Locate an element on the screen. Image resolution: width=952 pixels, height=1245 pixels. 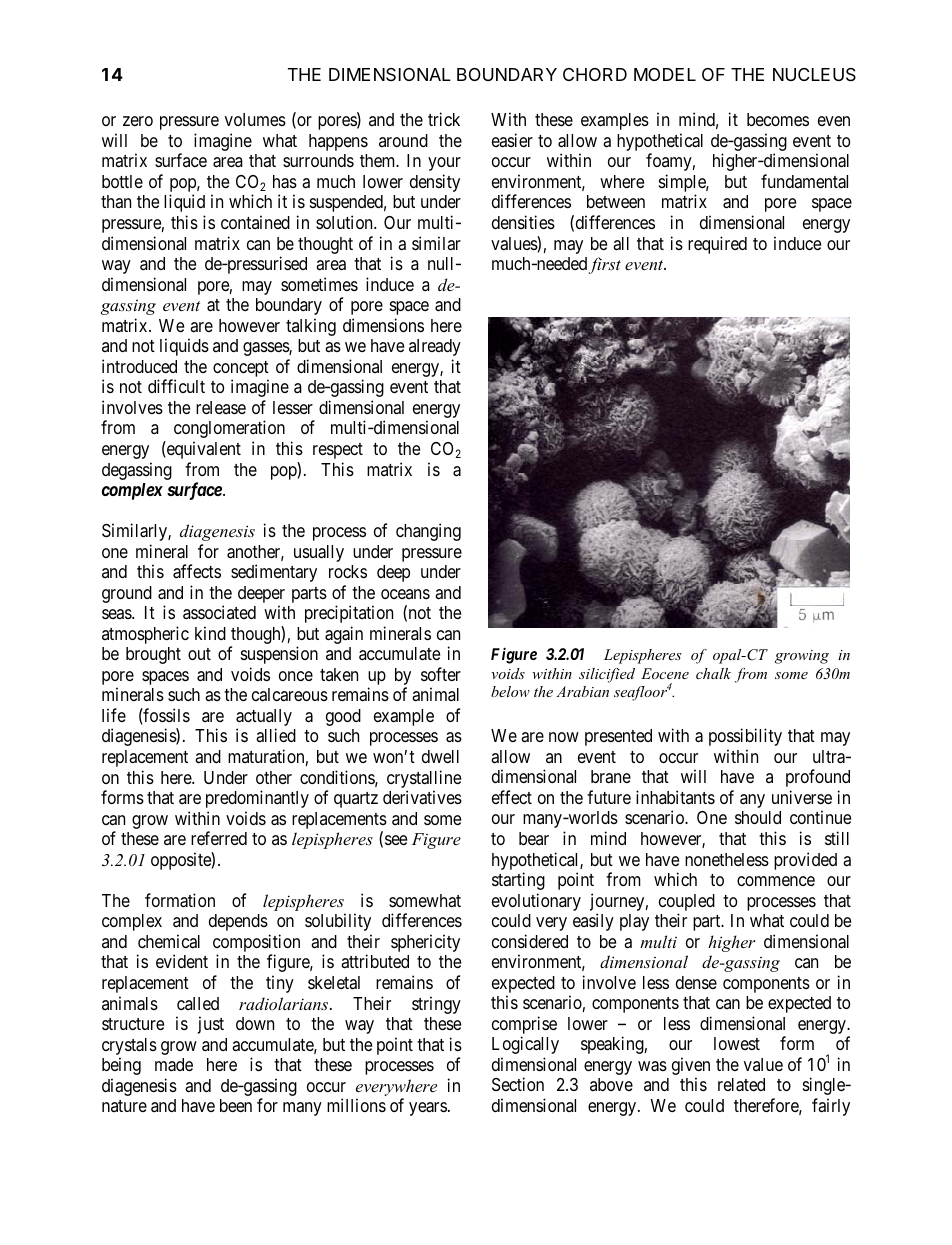
already is located at coordinates (435, 347).
